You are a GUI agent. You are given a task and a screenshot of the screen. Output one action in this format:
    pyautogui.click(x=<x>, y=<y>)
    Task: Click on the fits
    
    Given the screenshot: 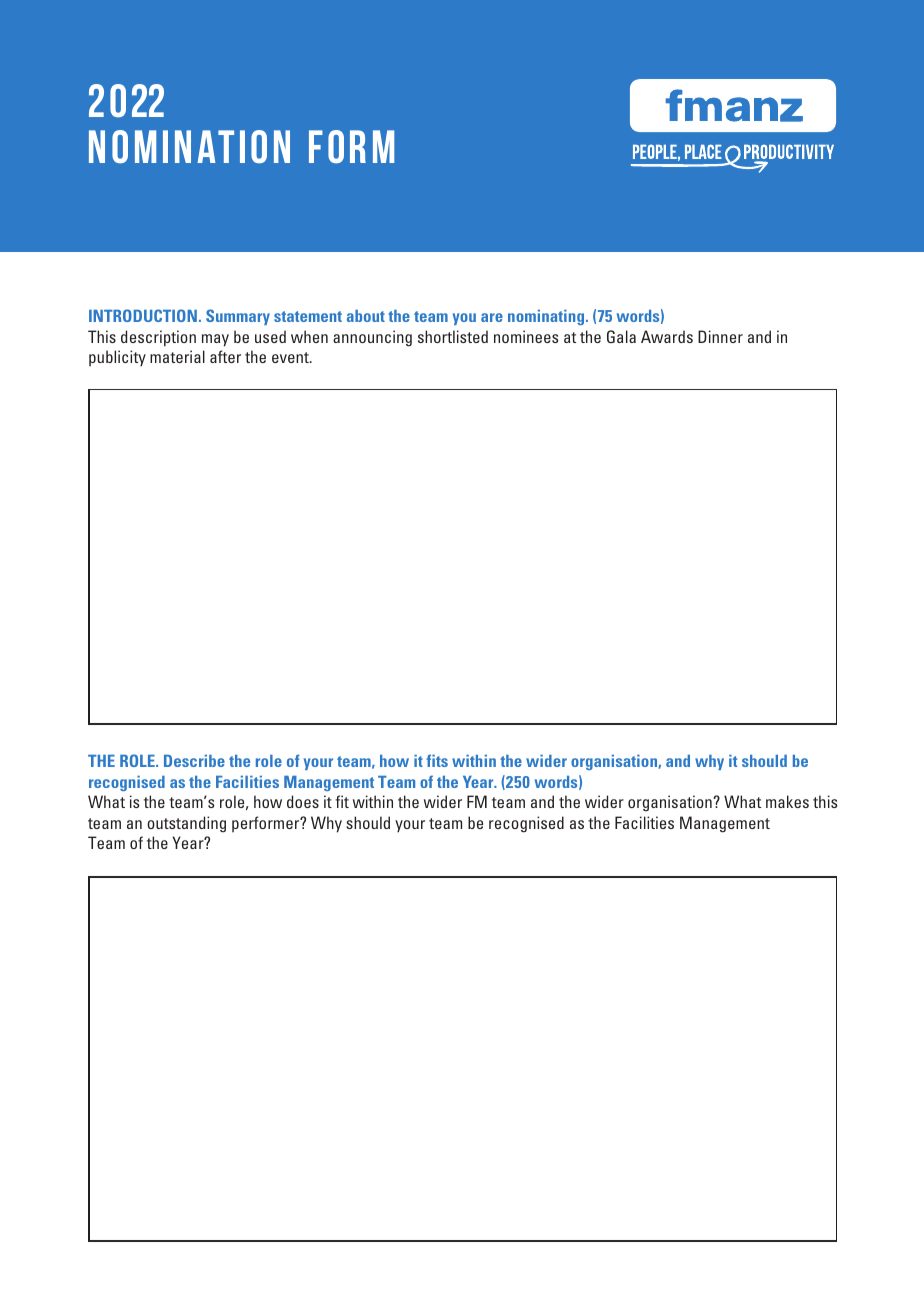 What is the action you would take?
    pyautogui.click(x=437, y=760)
